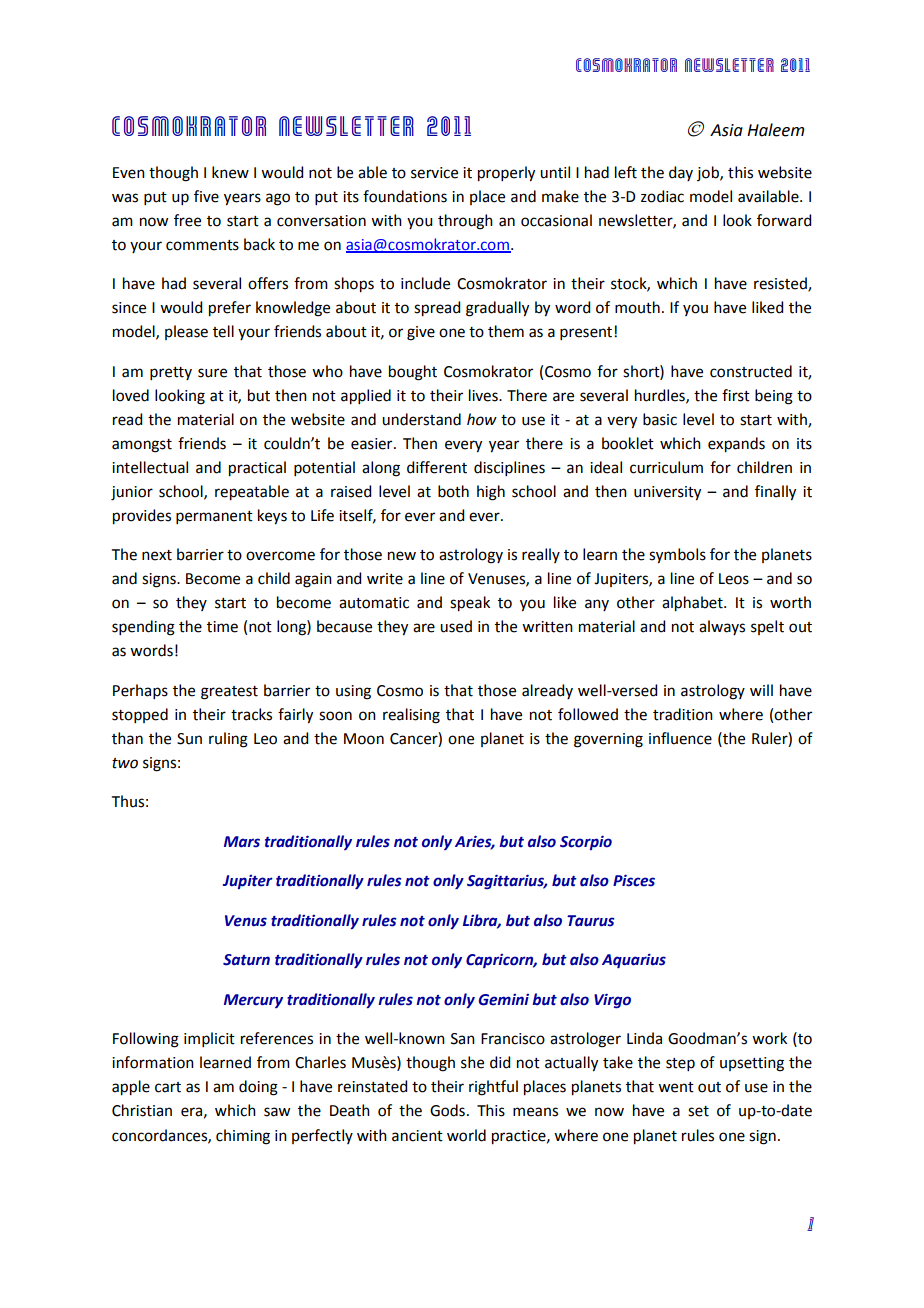 The width and height of the document is (924, 1308). What do you see at coordinates (662, 196) in the document?
I see `zodiac` at bounding box center [662, 196].
